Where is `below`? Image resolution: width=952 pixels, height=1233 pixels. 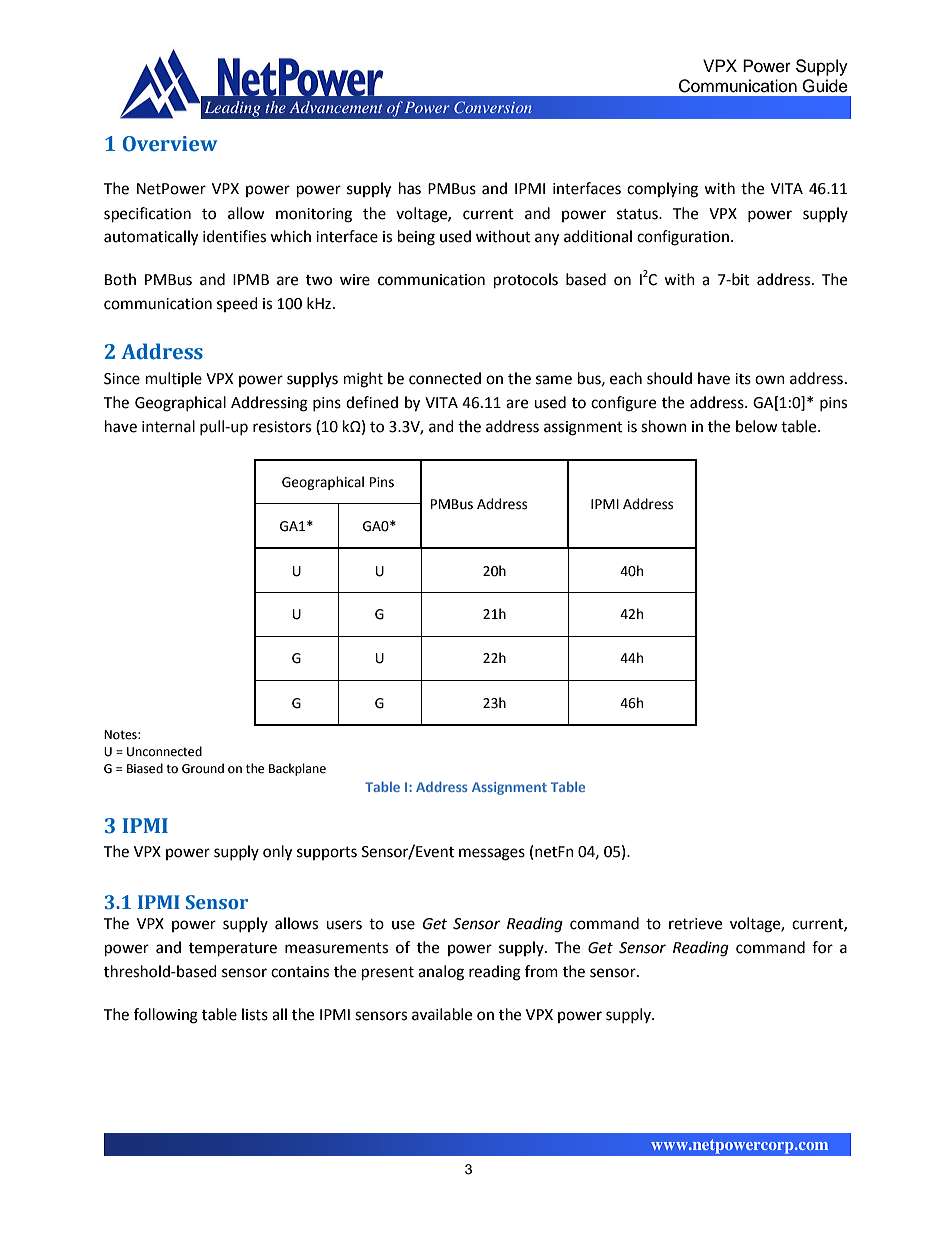
below is located at coordinates (757, 426).
